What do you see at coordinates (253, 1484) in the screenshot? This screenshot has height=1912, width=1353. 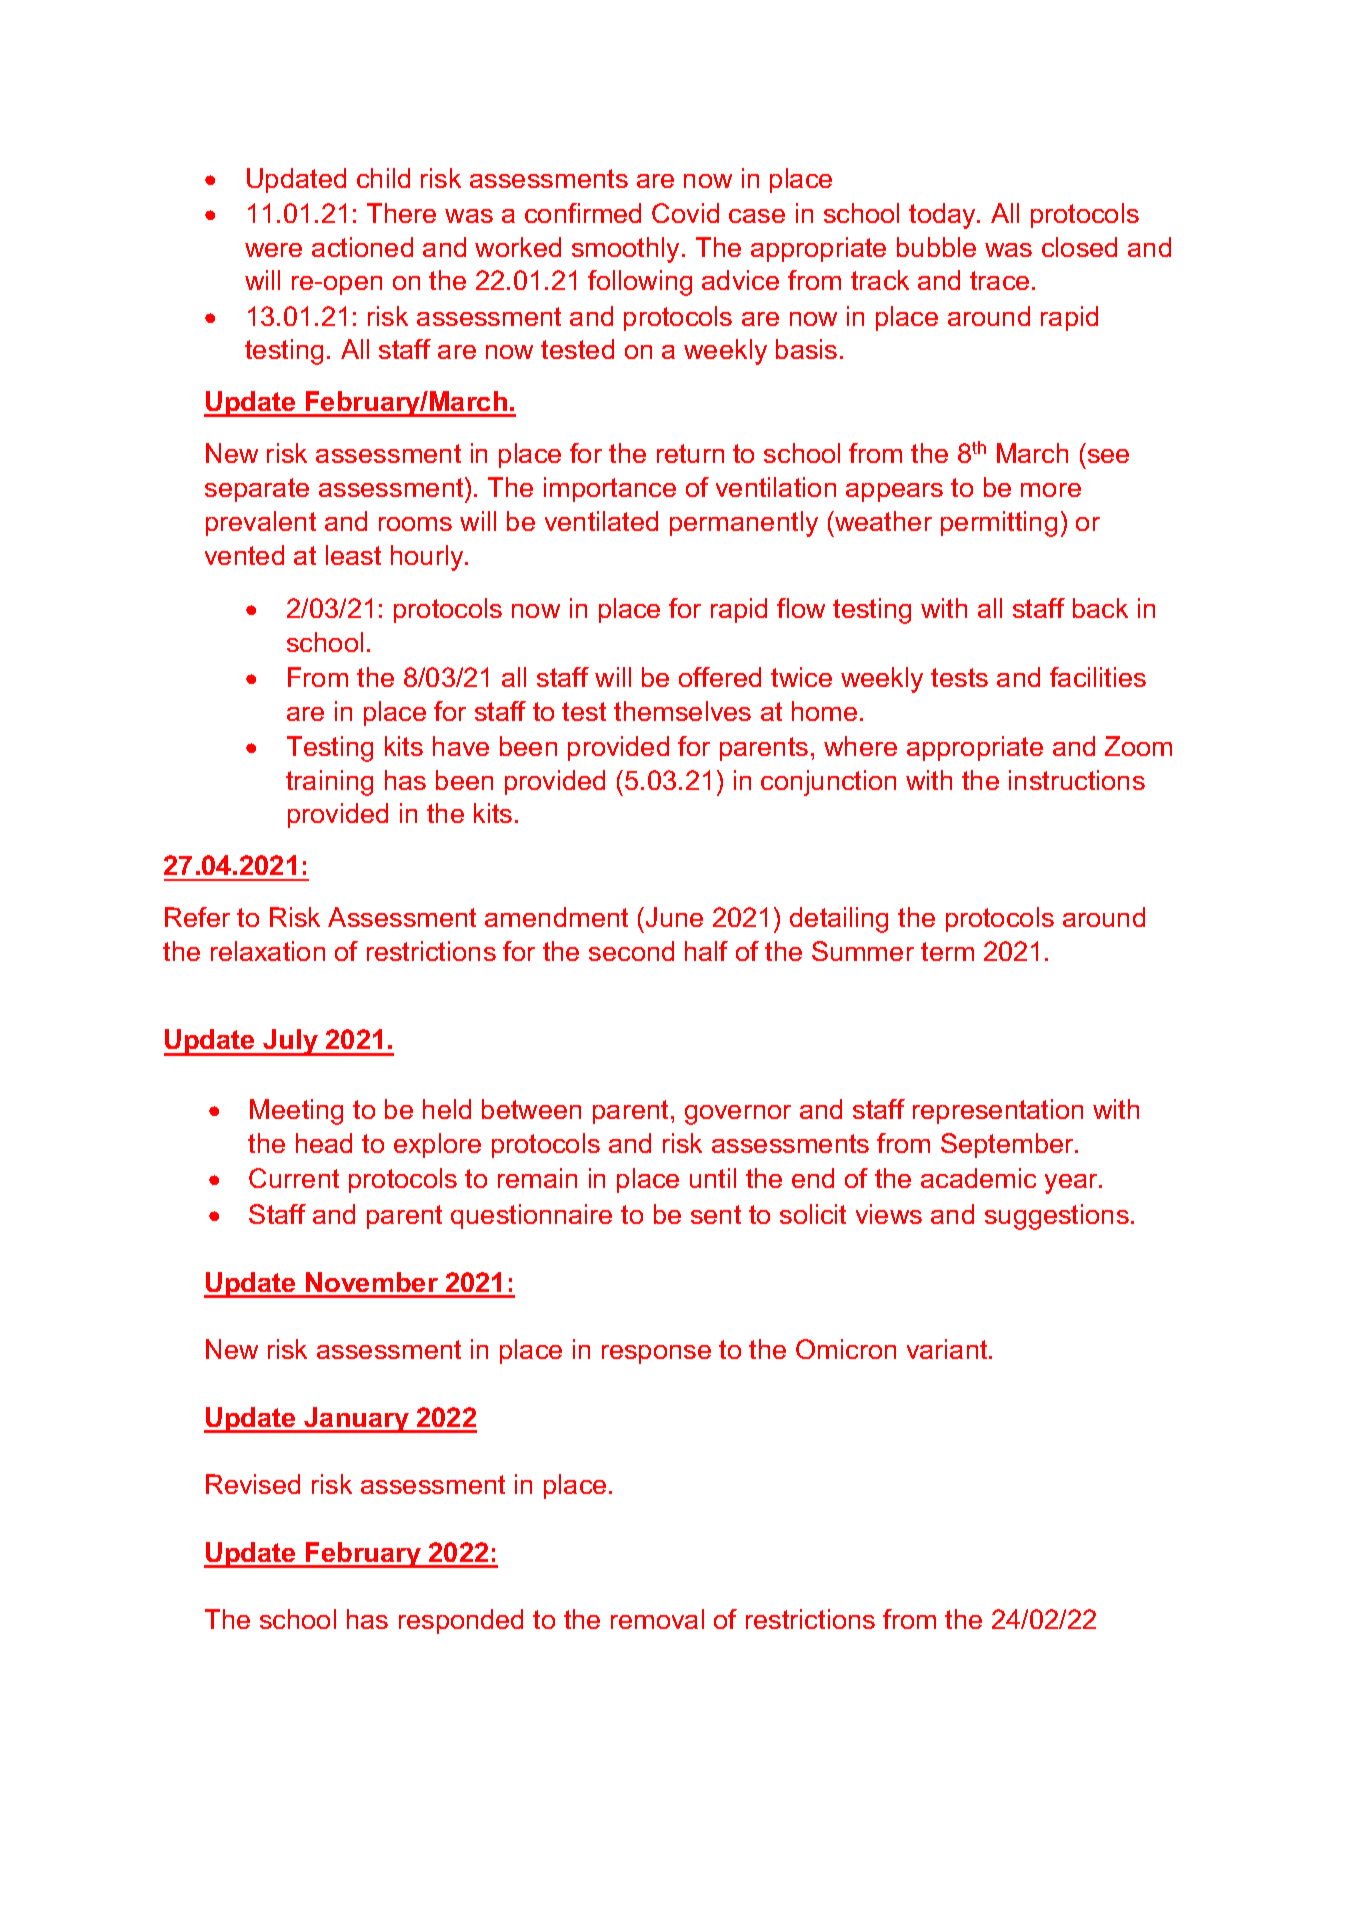 I see `Revised` at bounding box center [253, 1484].
